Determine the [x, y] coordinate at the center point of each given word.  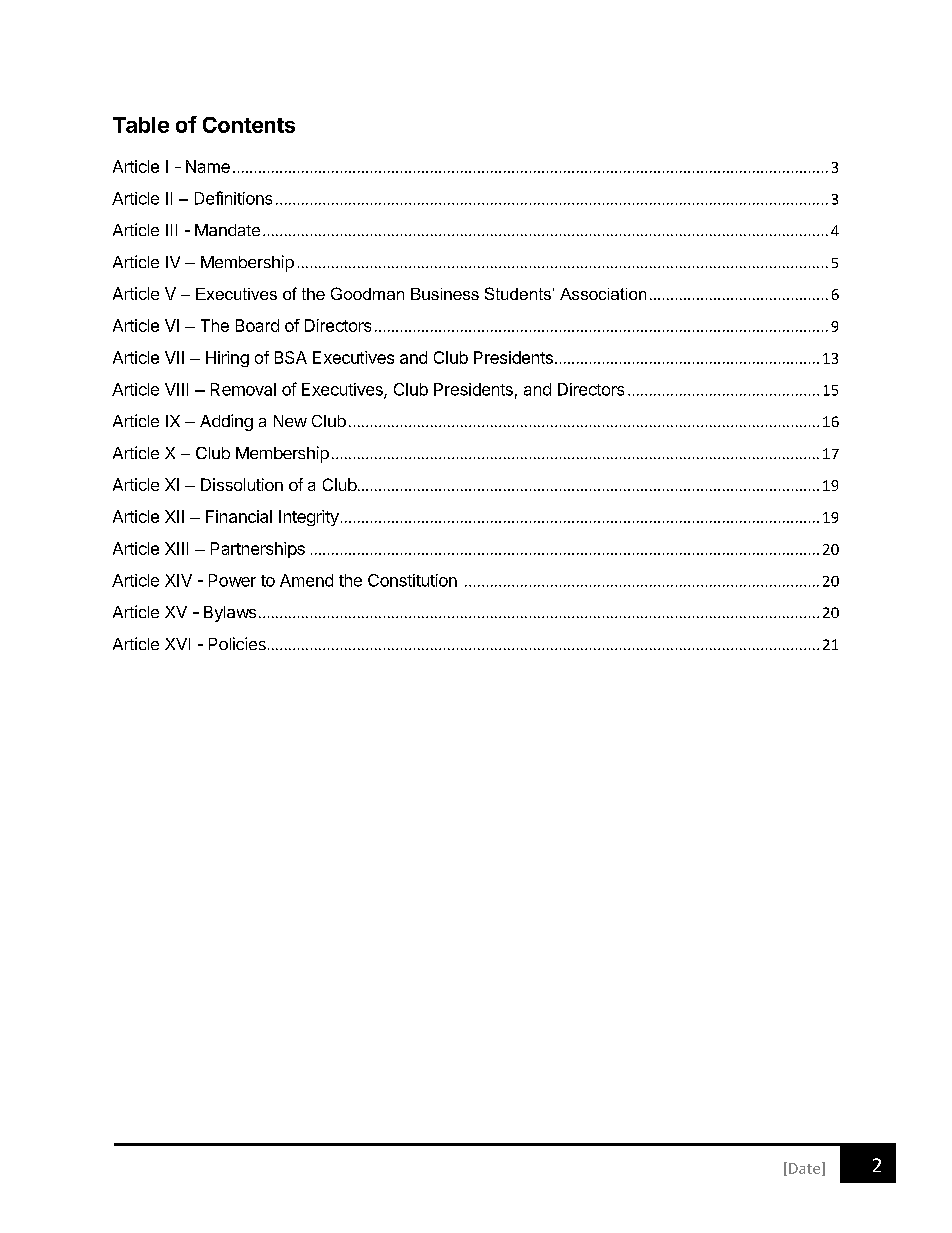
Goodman [367, 293]
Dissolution [242, 484]
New [290, 421]
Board [257, 325]
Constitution [412, 580]
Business [445, 294]
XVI [177, 644]
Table [141, 125]
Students [518, 293]
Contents [249, 125]
